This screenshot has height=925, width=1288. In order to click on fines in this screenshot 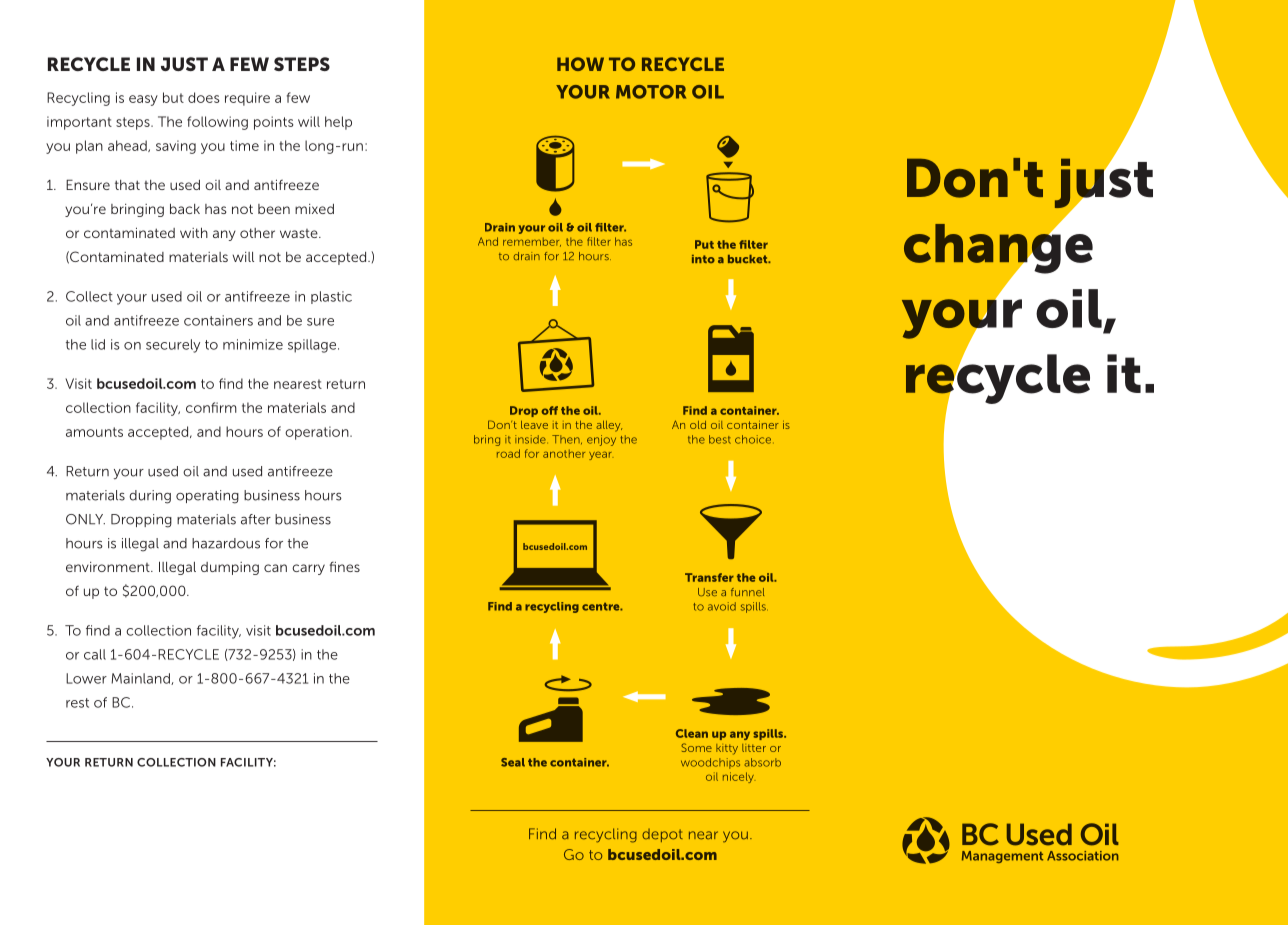, I will do `click(345, 566)`.
